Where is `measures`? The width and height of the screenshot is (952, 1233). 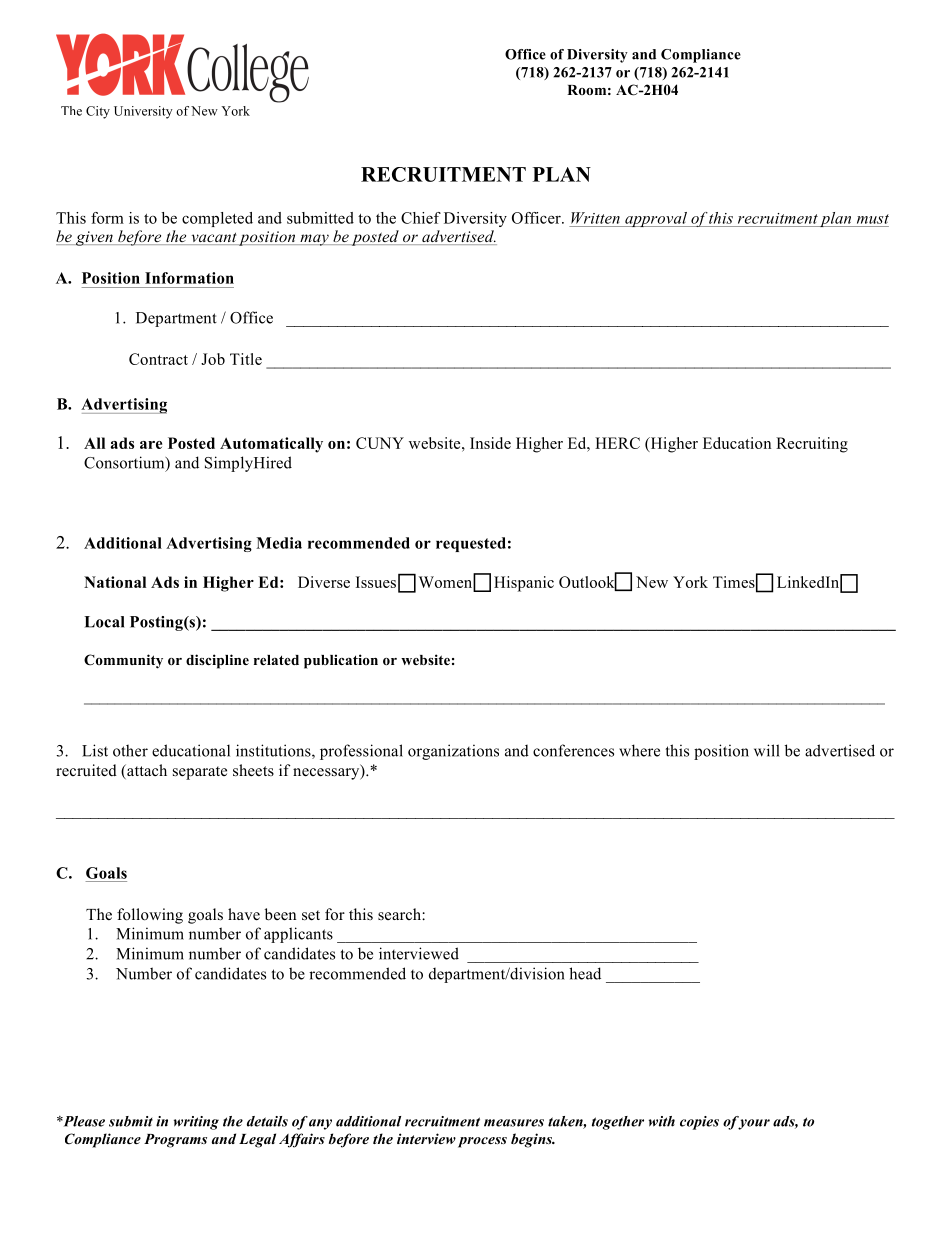 measures is located at coordinates (514, 1123).
